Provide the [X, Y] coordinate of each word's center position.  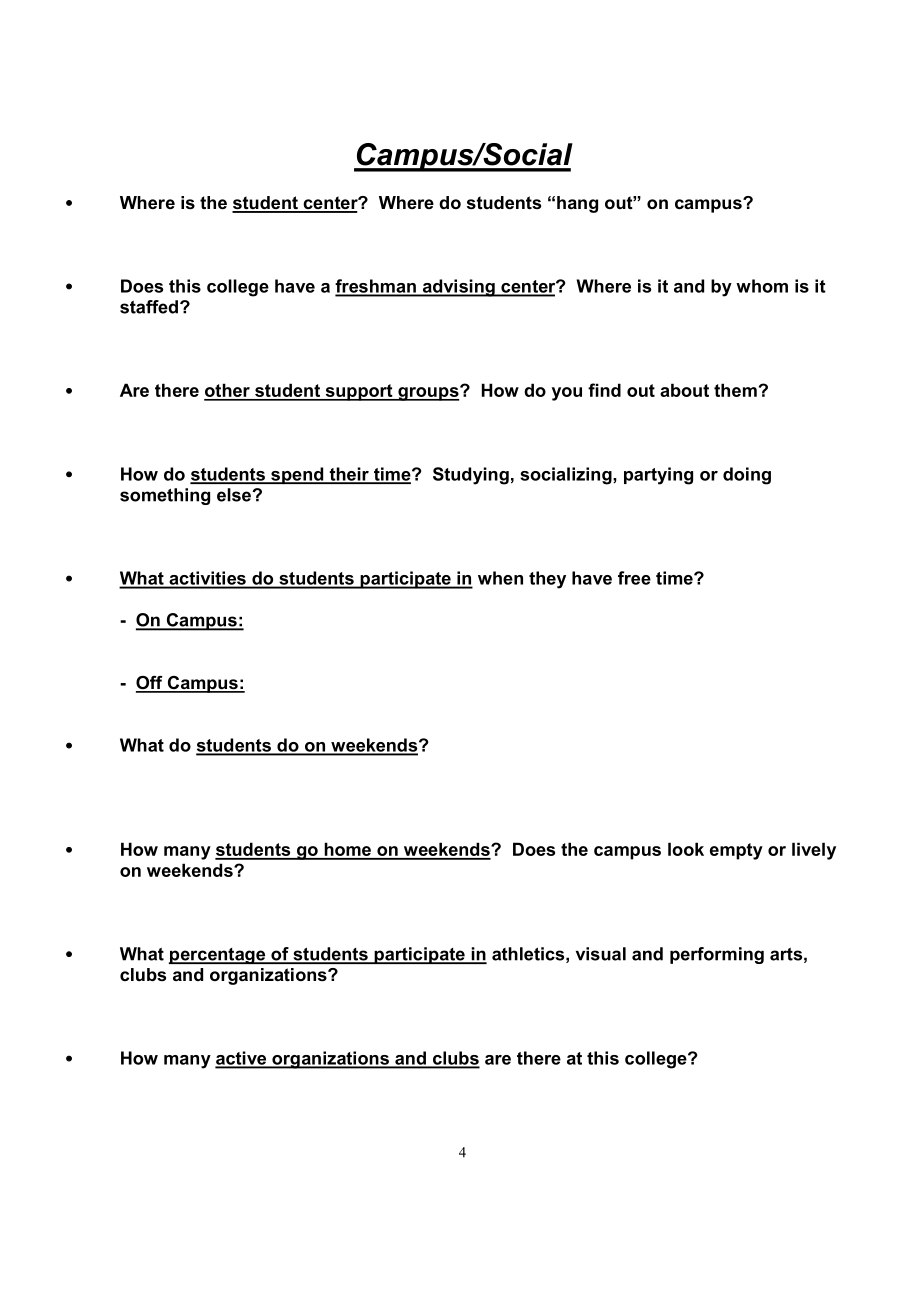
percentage [218, 956]
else [235, 495]
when [500, 578]
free [634, 578]
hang [577, 204]
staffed [149, 307]
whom [762, 286]
